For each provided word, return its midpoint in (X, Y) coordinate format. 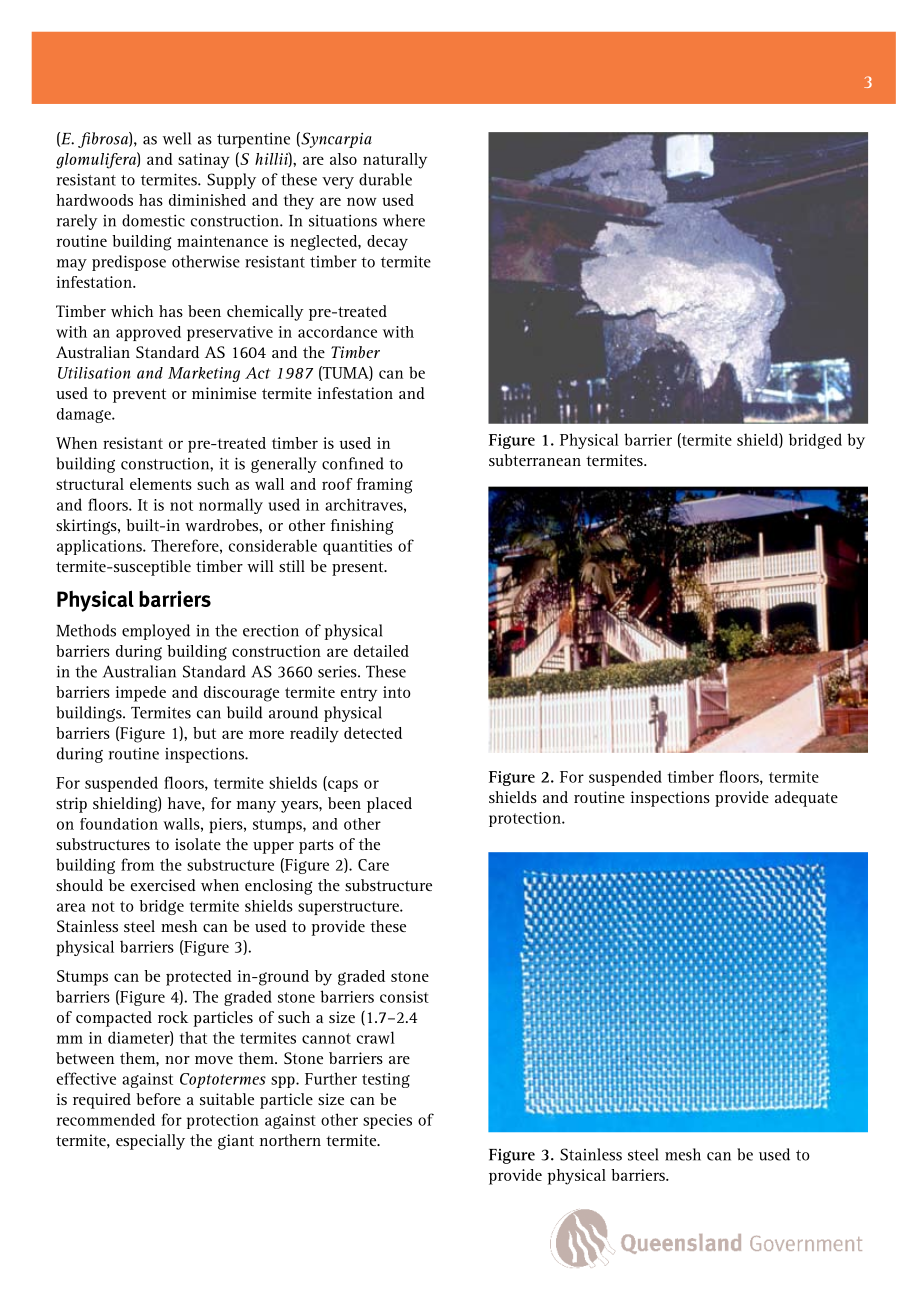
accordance (337, 332)
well (177, 138)
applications (100, 547)
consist (404, 997)
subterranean (535, 460)
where (404, 220)
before (158, 1099)
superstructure (349, 908)
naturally (395, 161)
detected (373, 733)
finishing (362, 527)
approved (148, 333)
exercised (163, 885)
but (204, 733)
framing (385, 486)
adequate (806, 799)
